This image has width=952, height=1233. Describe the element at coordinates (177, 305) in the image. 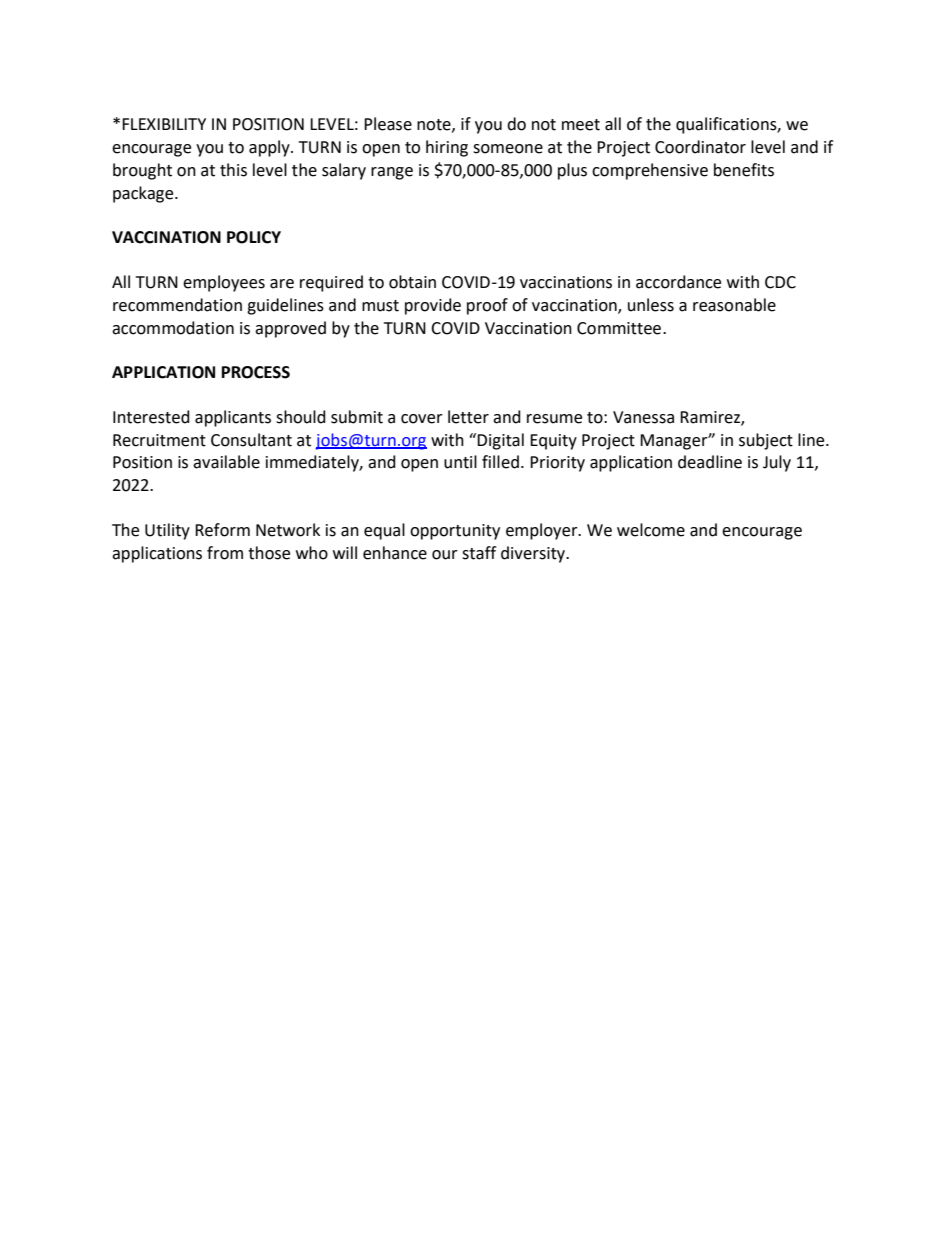

I see `recommendation` at that location.
